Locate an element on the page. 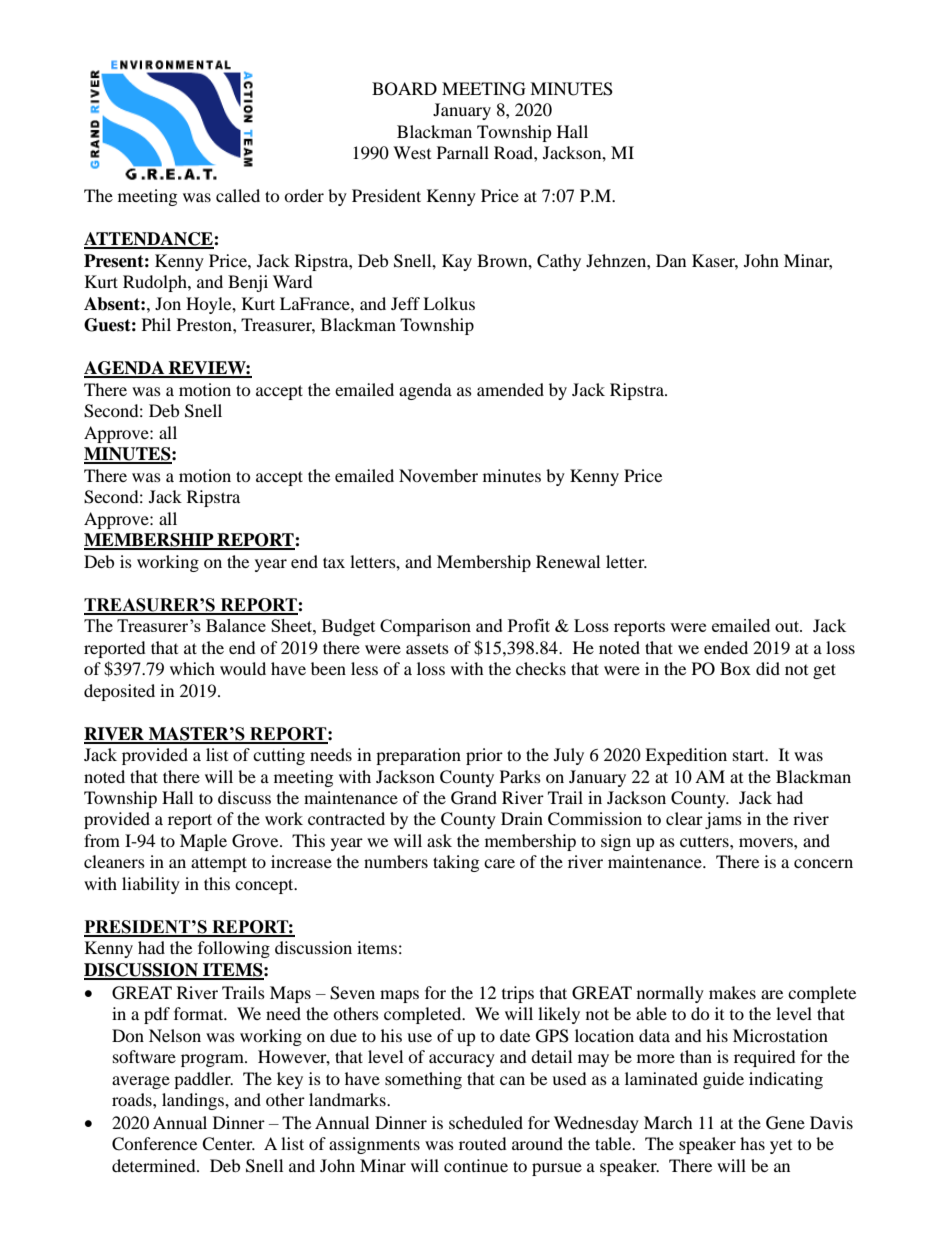  jams is located at coordinates (723, 820).
